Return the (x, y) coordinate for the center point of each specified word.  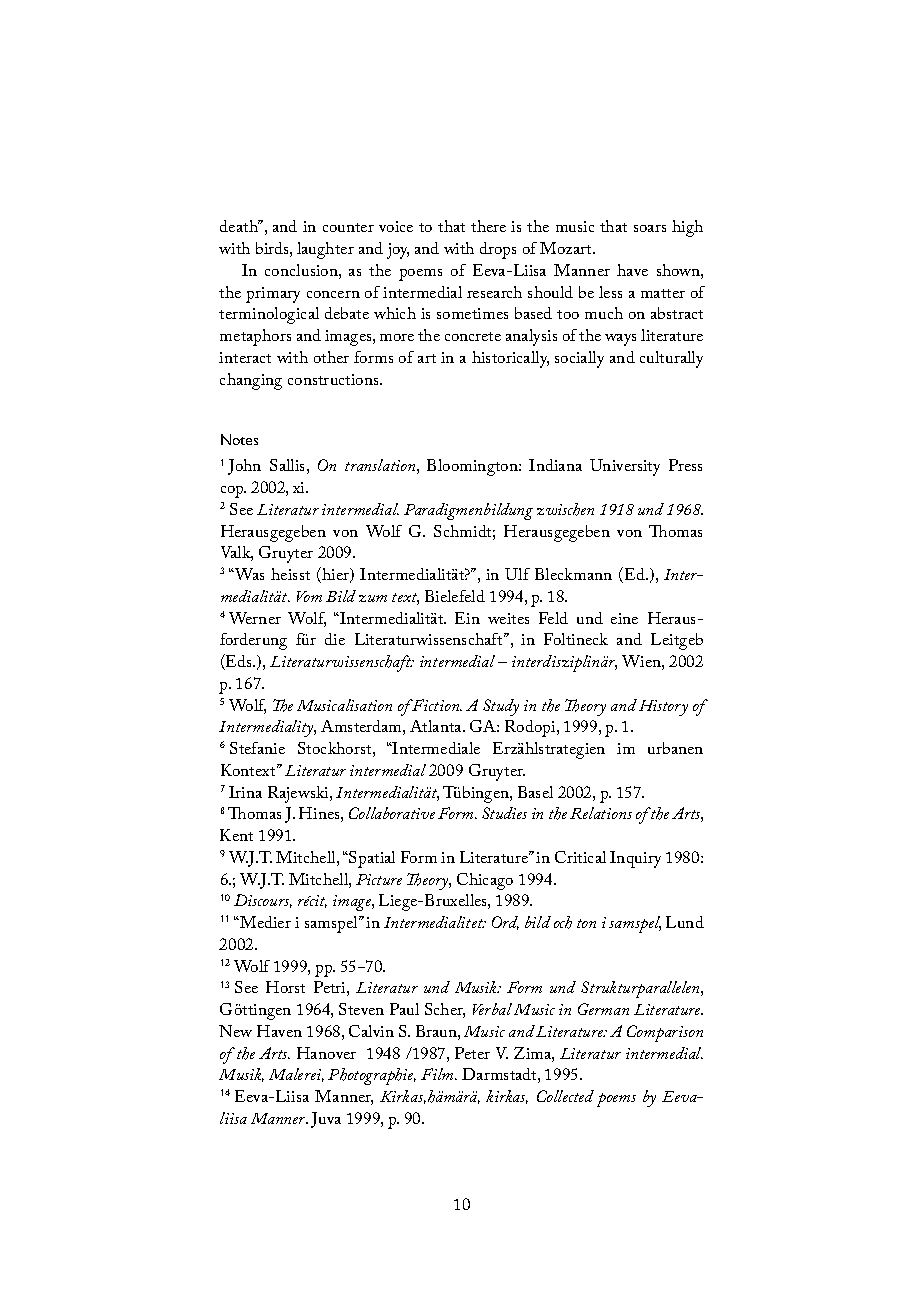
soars (650, 228)
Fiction (437, 705)
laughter (325, 250)
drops (498, 250)
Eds (239, 662)
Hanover (326, 1053)
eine (624, 618)
